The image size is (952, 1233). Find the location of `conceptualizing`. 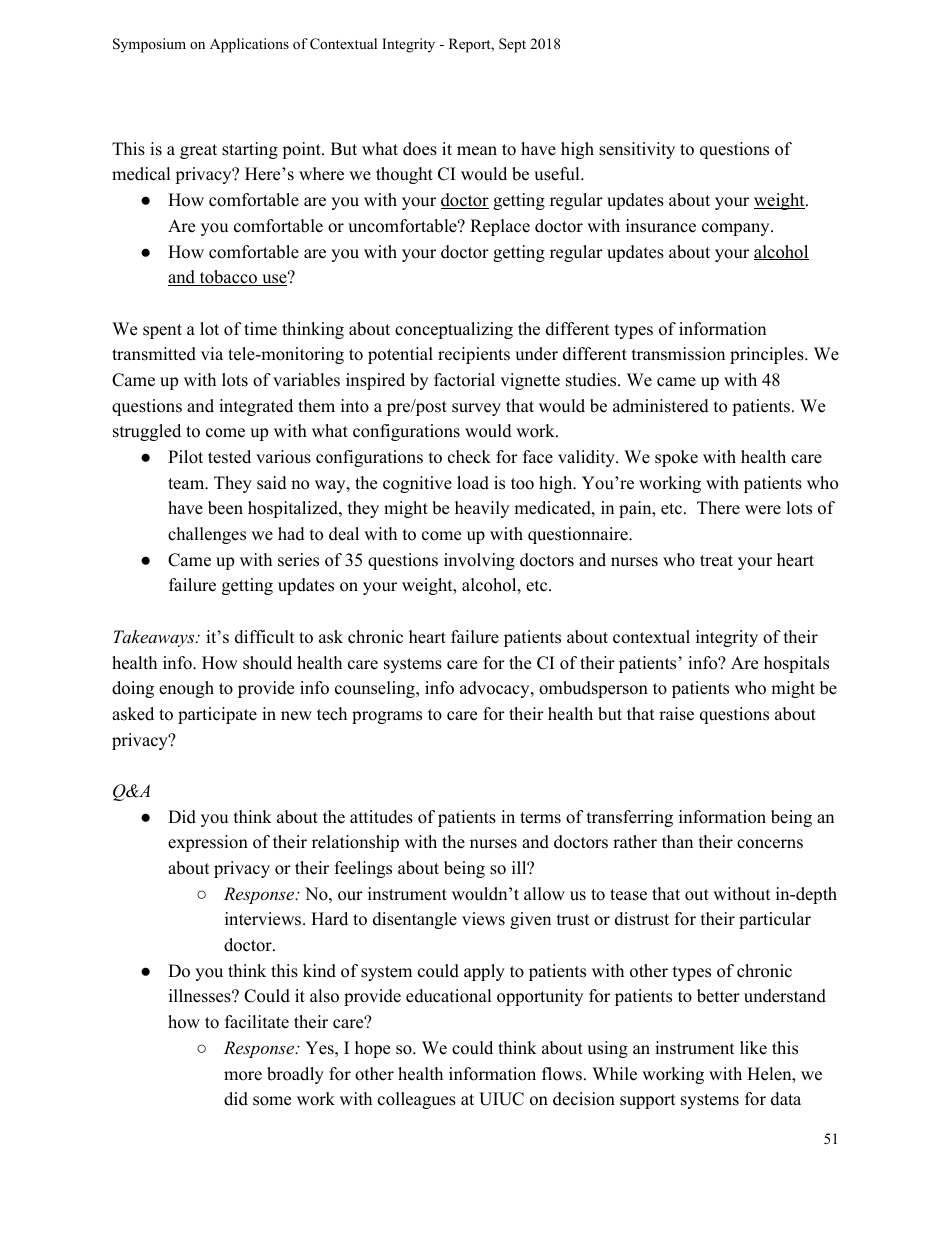

conceptualizing is located at coordinates (454, 330).
